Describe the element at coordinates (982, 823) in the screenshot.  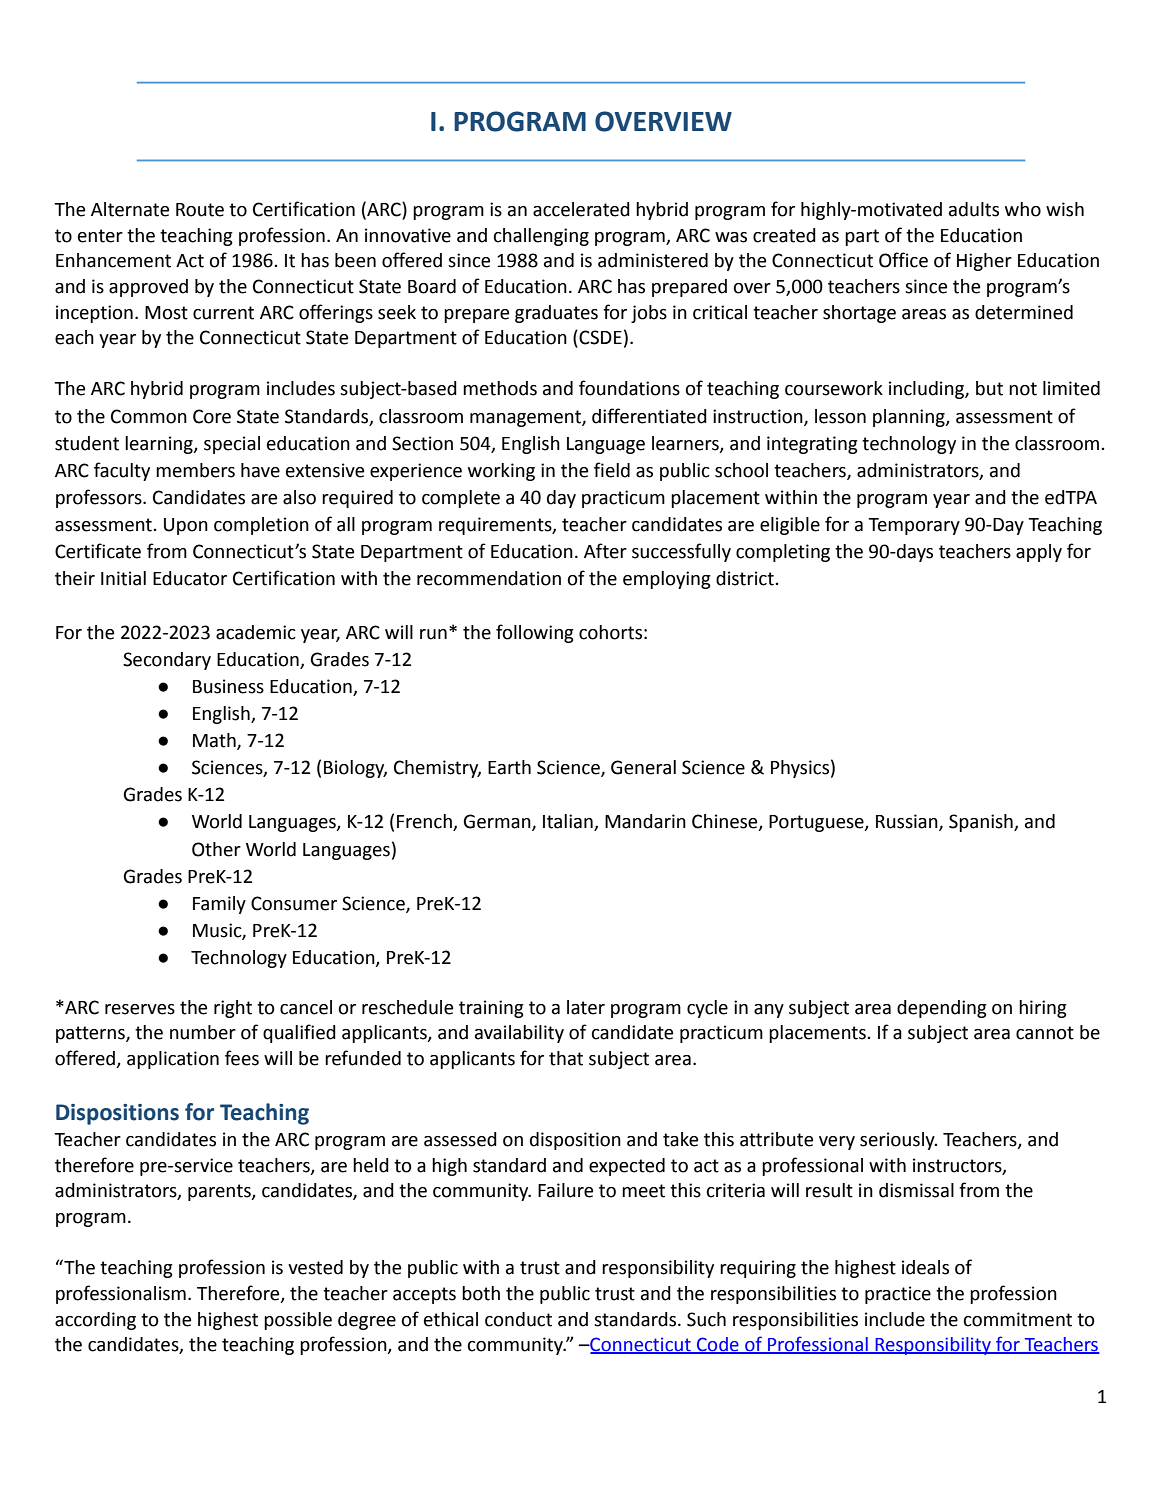
I see `Spanish` at that location.
